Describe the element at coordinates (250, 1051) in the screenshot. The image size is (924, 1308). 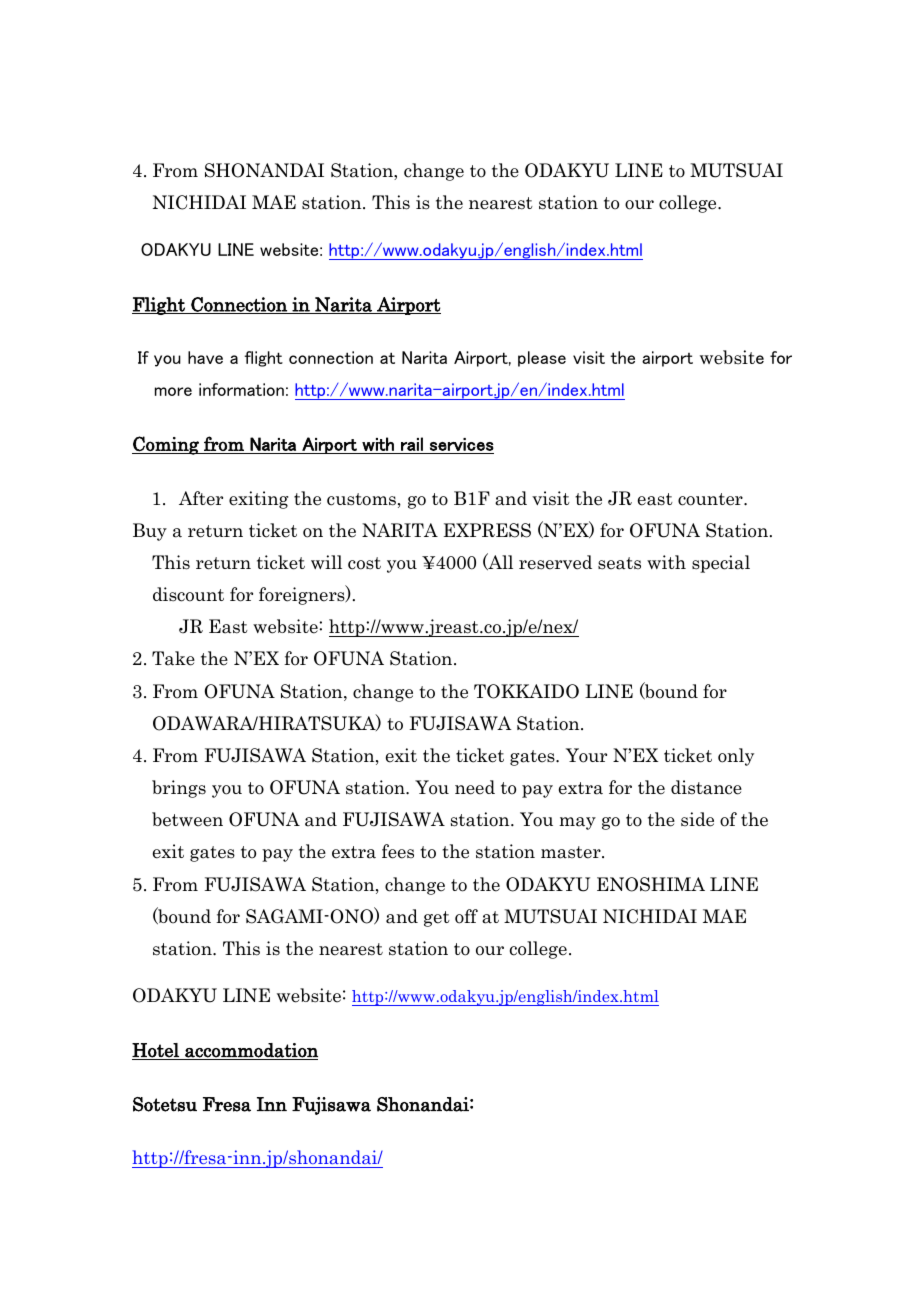
I see `accommodation` at that location.
